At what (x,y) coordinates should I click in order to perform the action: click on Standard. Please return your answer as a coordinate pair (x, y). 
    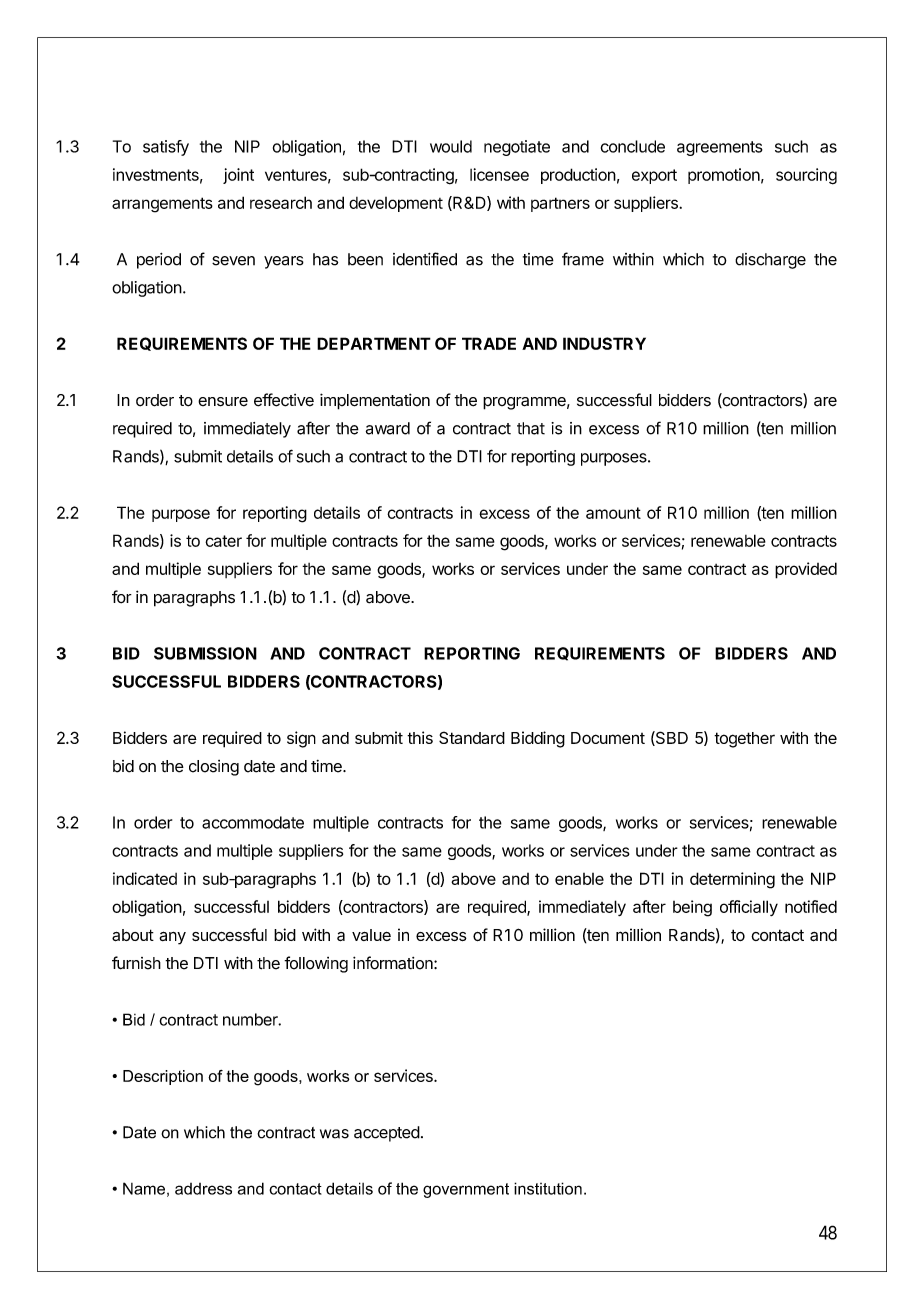
    Looking at the image, I should click on (472, 737).
